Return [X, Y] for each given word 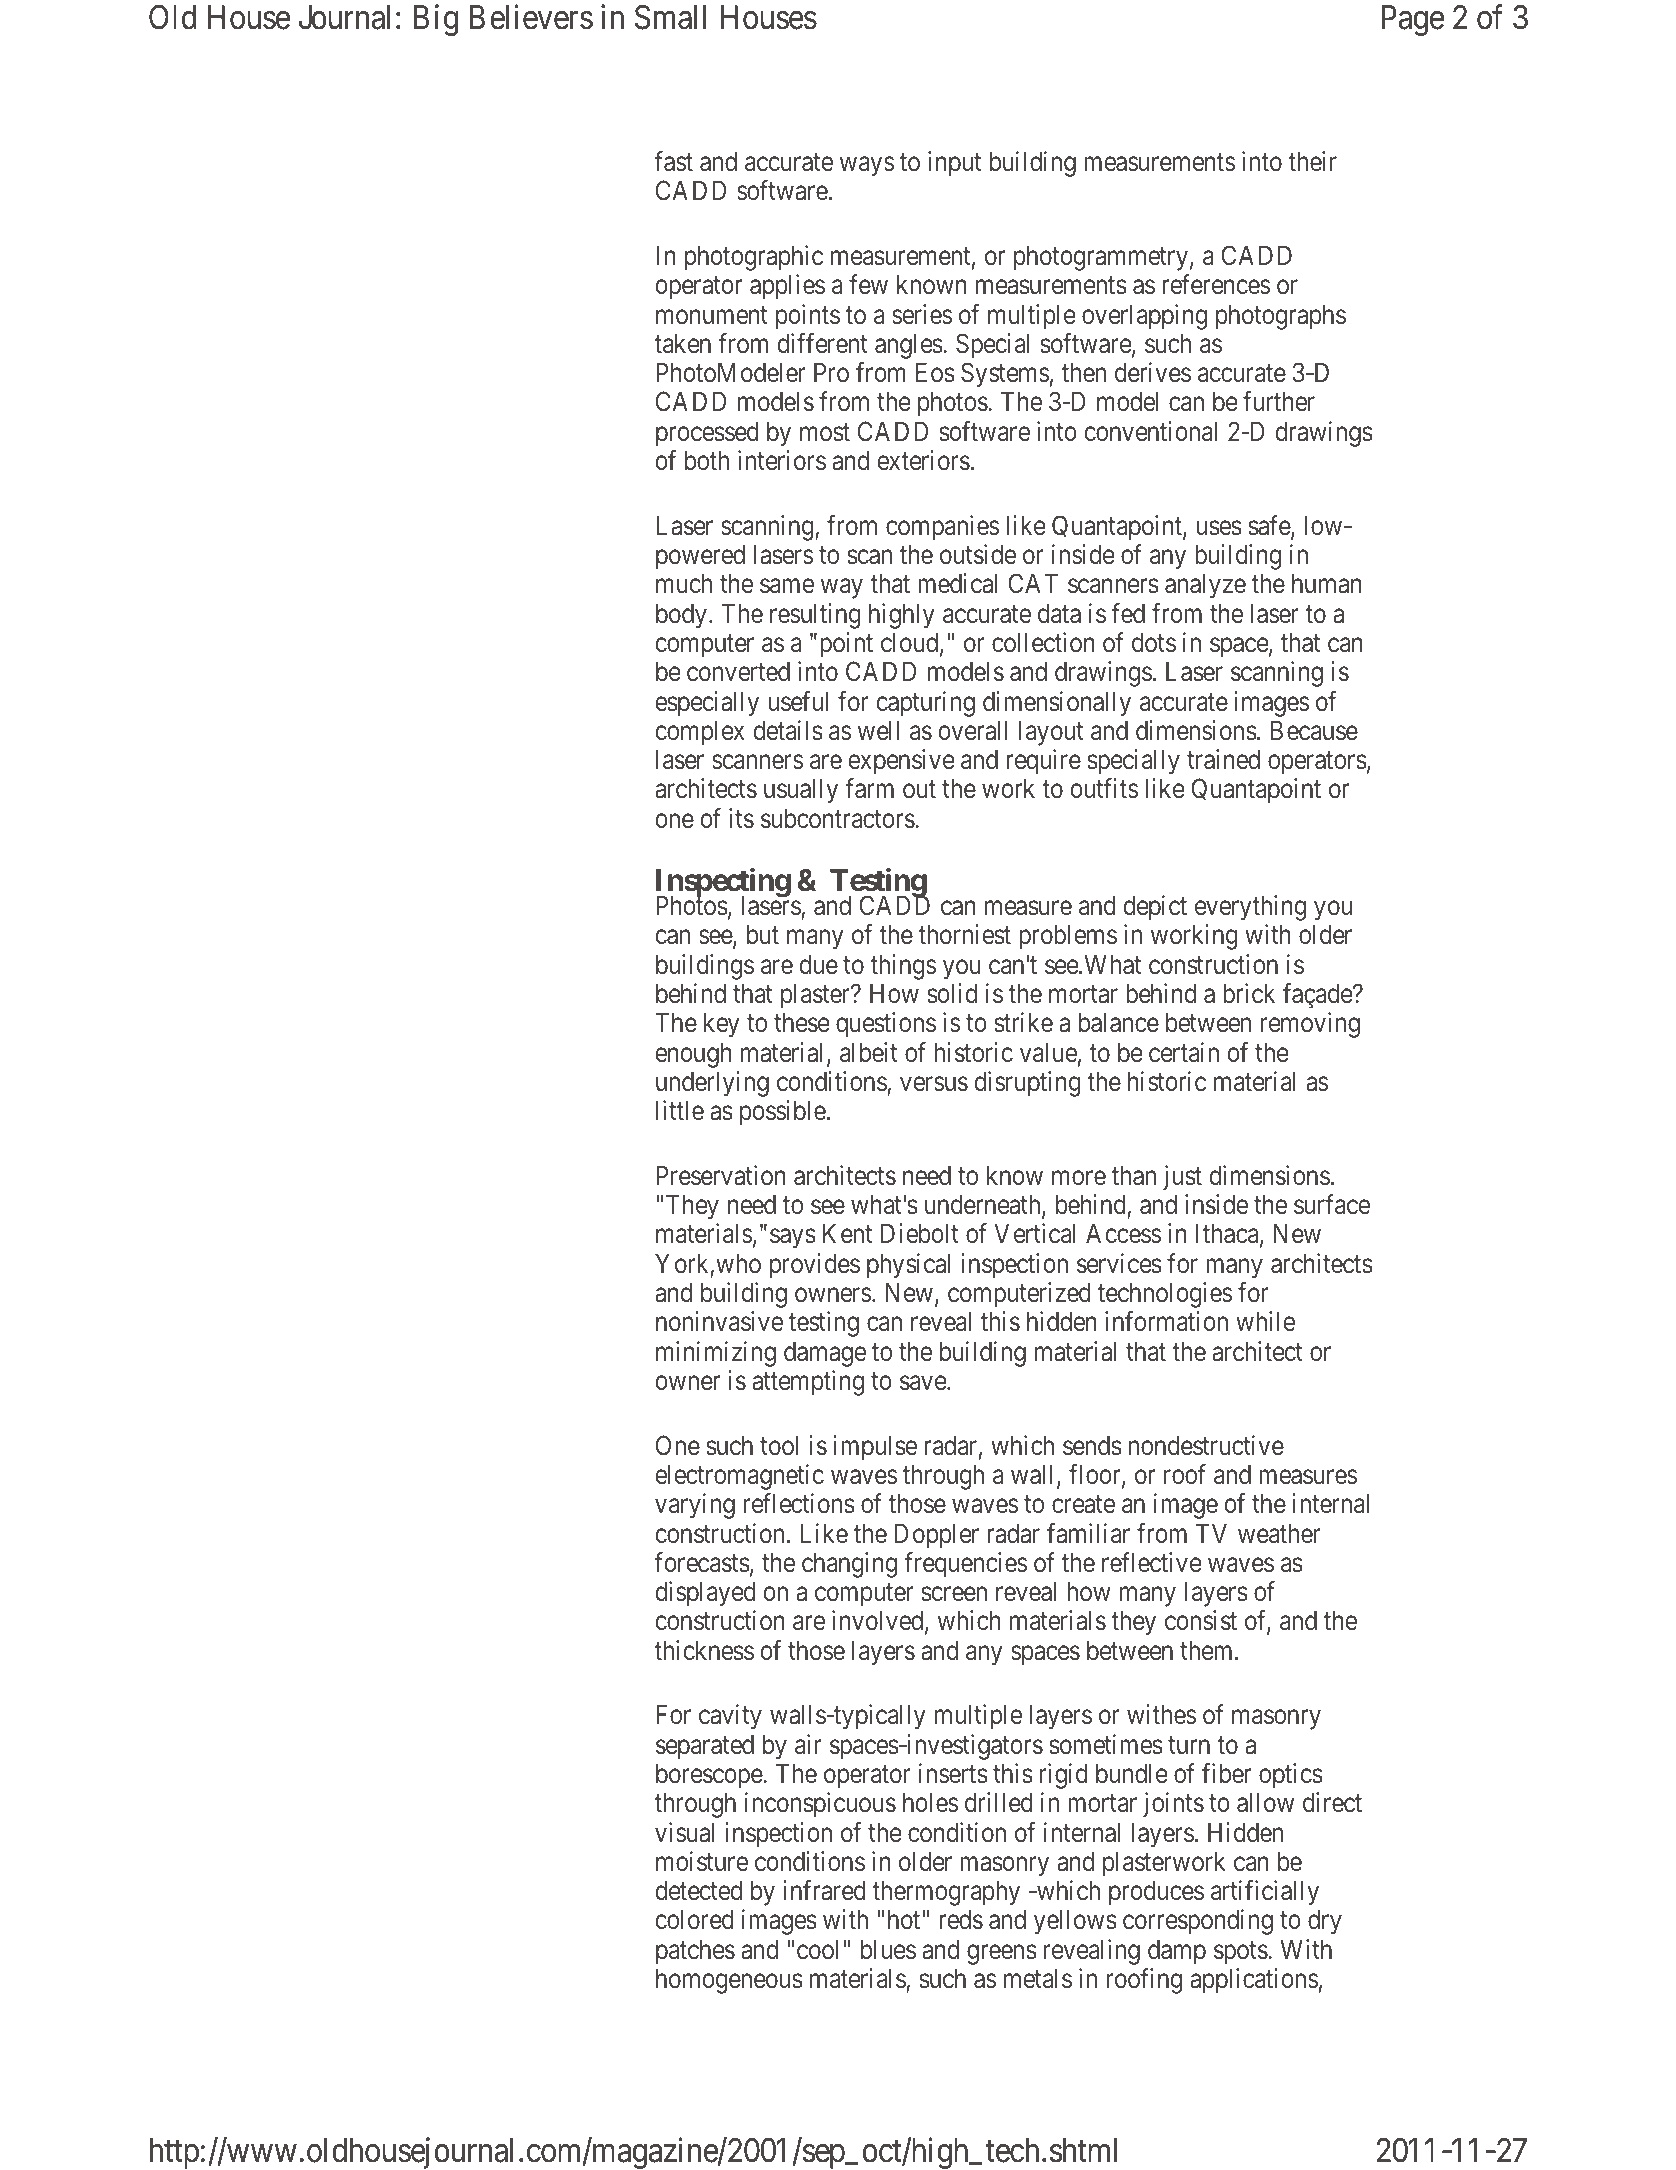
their [1312, 161]
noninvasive [719, 1321]
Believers [531, 17]
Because [1314, 730]
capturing [925, 704]
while [1265, 1321]
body [681, 616]
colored [694, 1919]
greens [1002, 1955]
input [954, 164]
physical [908, 1266]
